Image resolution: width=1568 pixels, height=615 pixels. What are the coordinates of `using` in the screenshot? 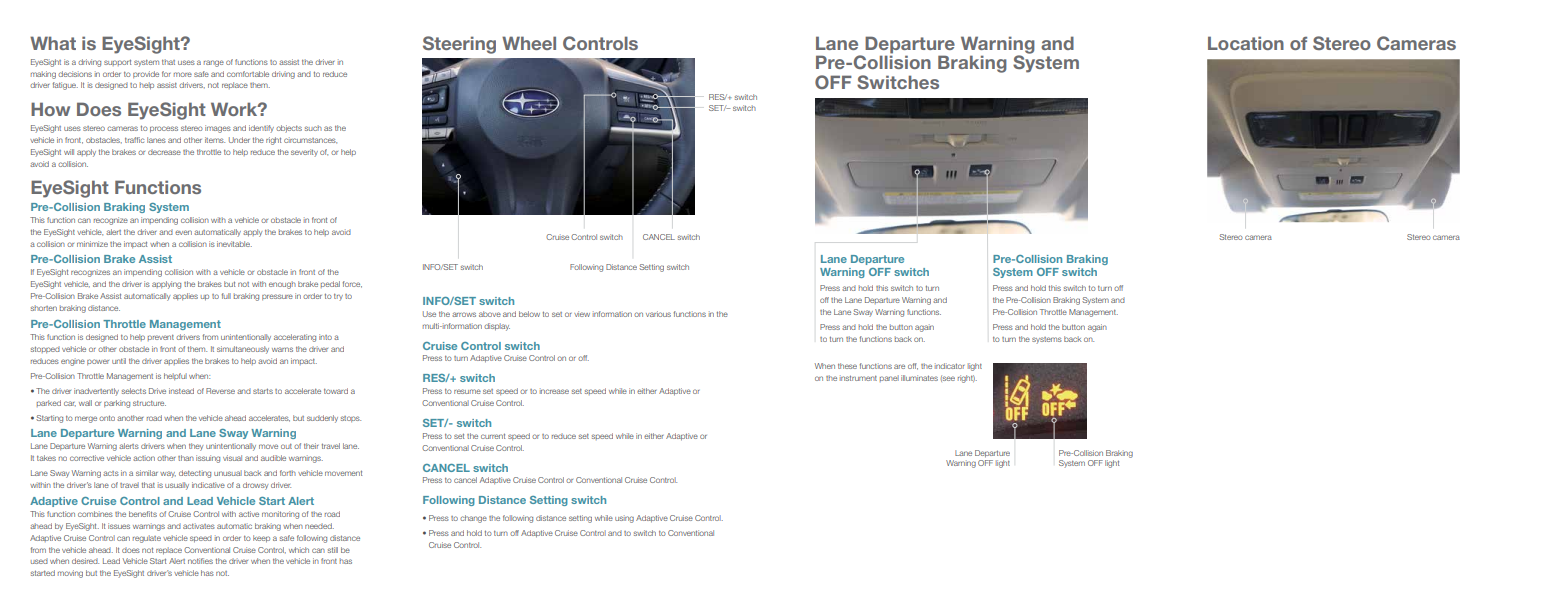 It's located at (624, 519).
